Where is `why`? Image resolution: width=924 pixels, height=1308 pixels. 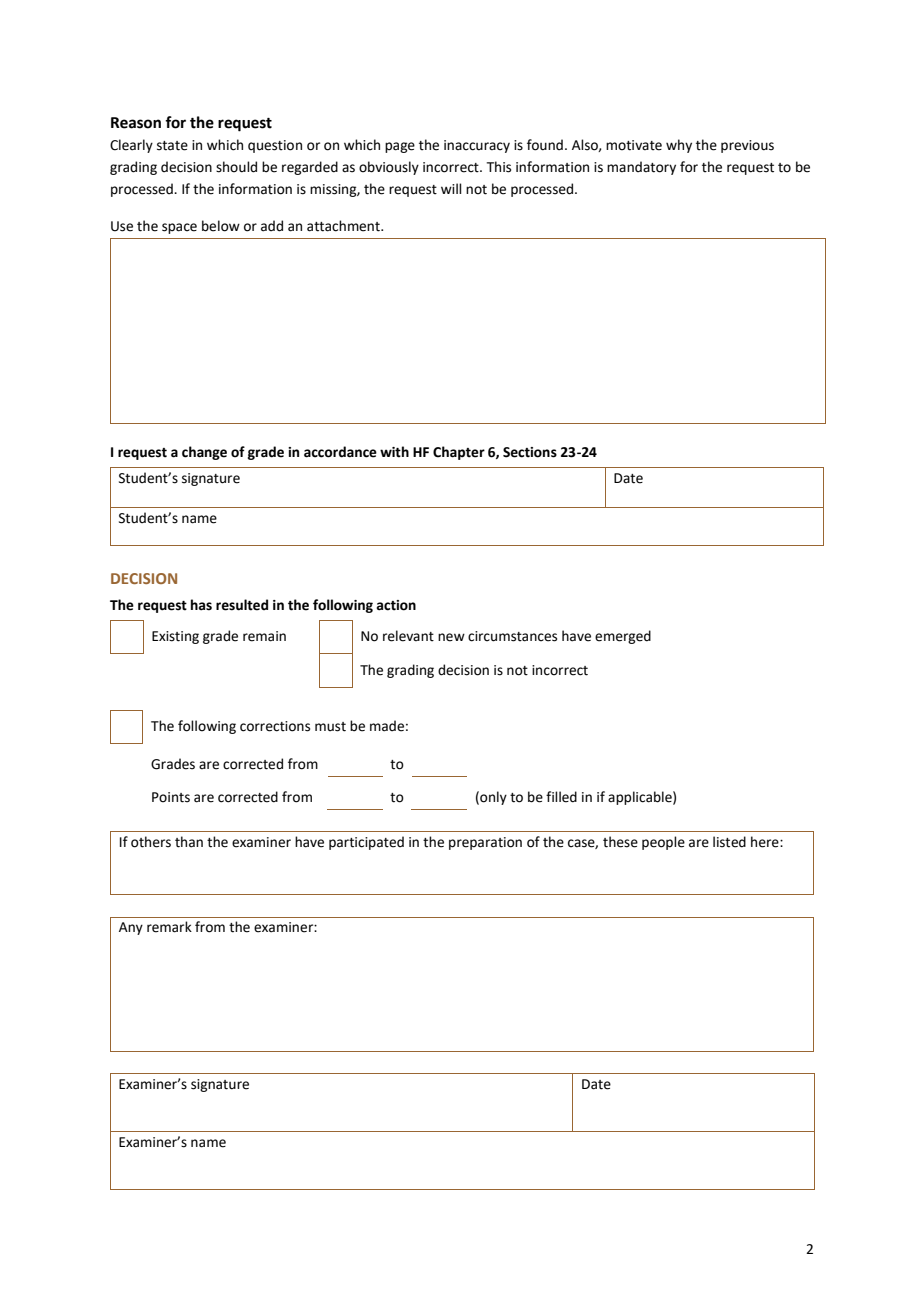 why is located at coordinates (679, 146).
